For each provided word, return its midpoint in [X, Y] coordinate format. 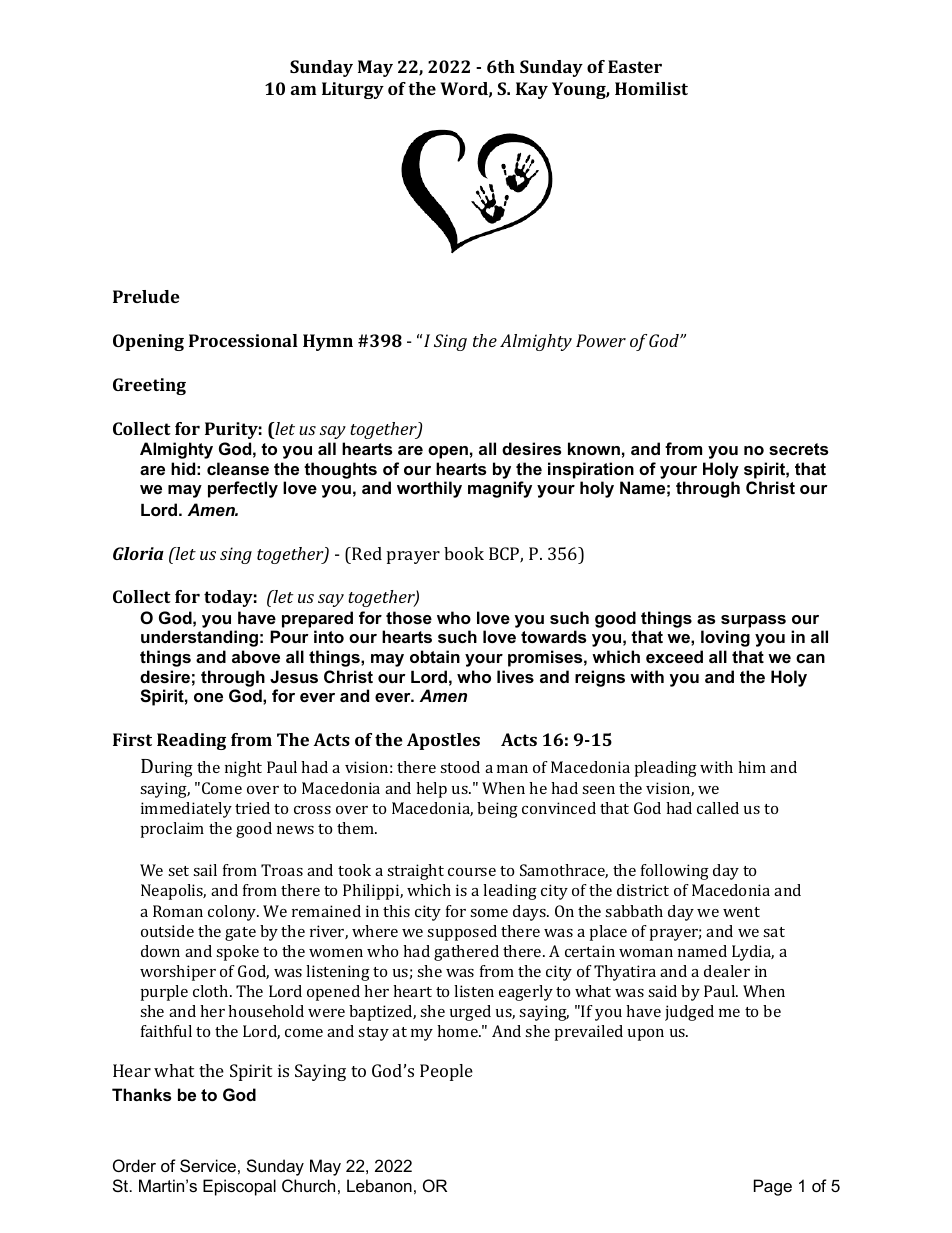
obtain [435, 656]
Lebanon [379, 1185]
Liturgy [353, 90]
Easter [635, 66]
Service [208, 1165]
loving [725, 638]
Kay [532, 90]
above [256, 656]
